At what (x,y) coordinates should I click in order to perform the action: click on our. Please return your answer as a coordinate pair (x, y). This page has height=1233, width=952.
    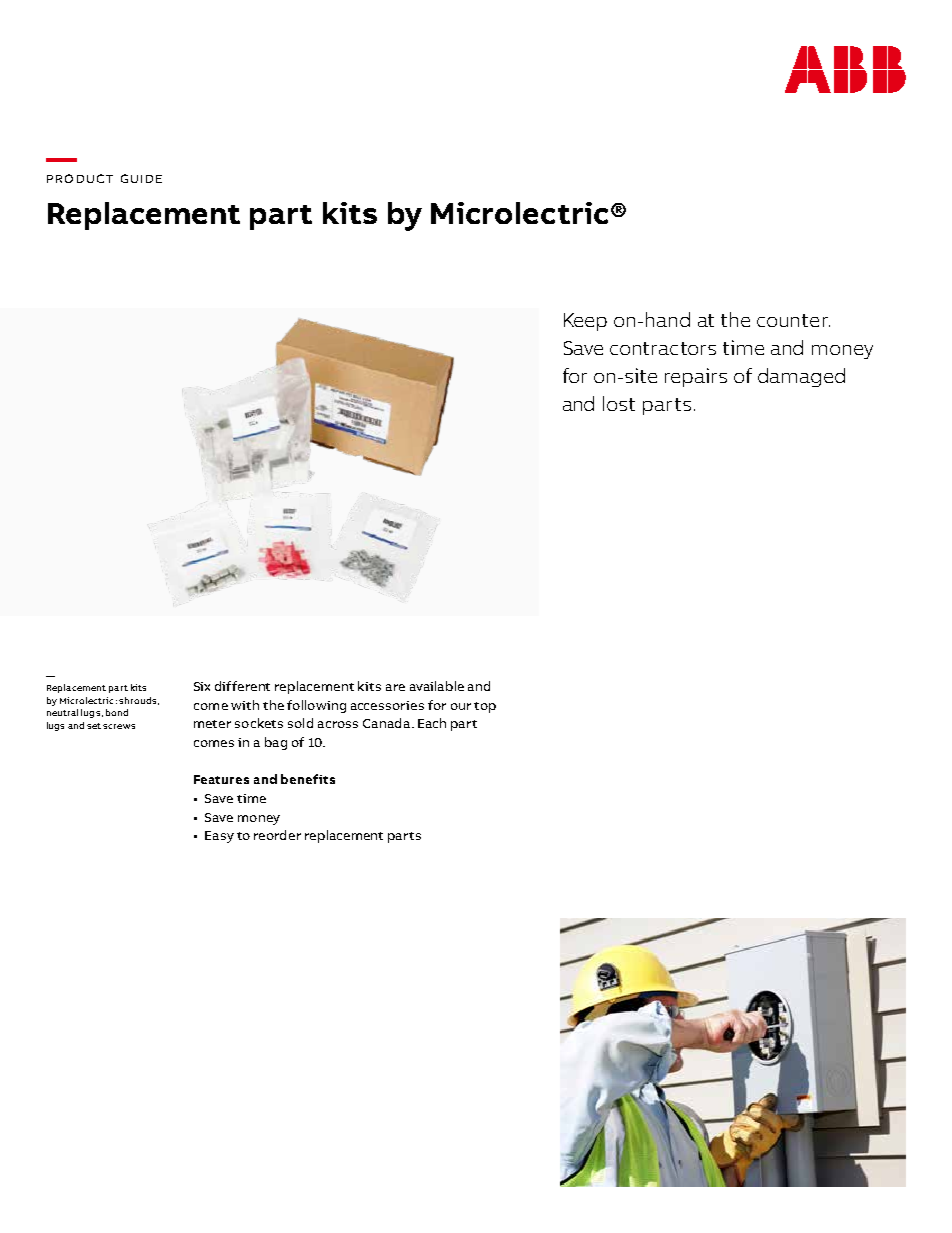
    Looking at the image, I should click on (461, 706).
